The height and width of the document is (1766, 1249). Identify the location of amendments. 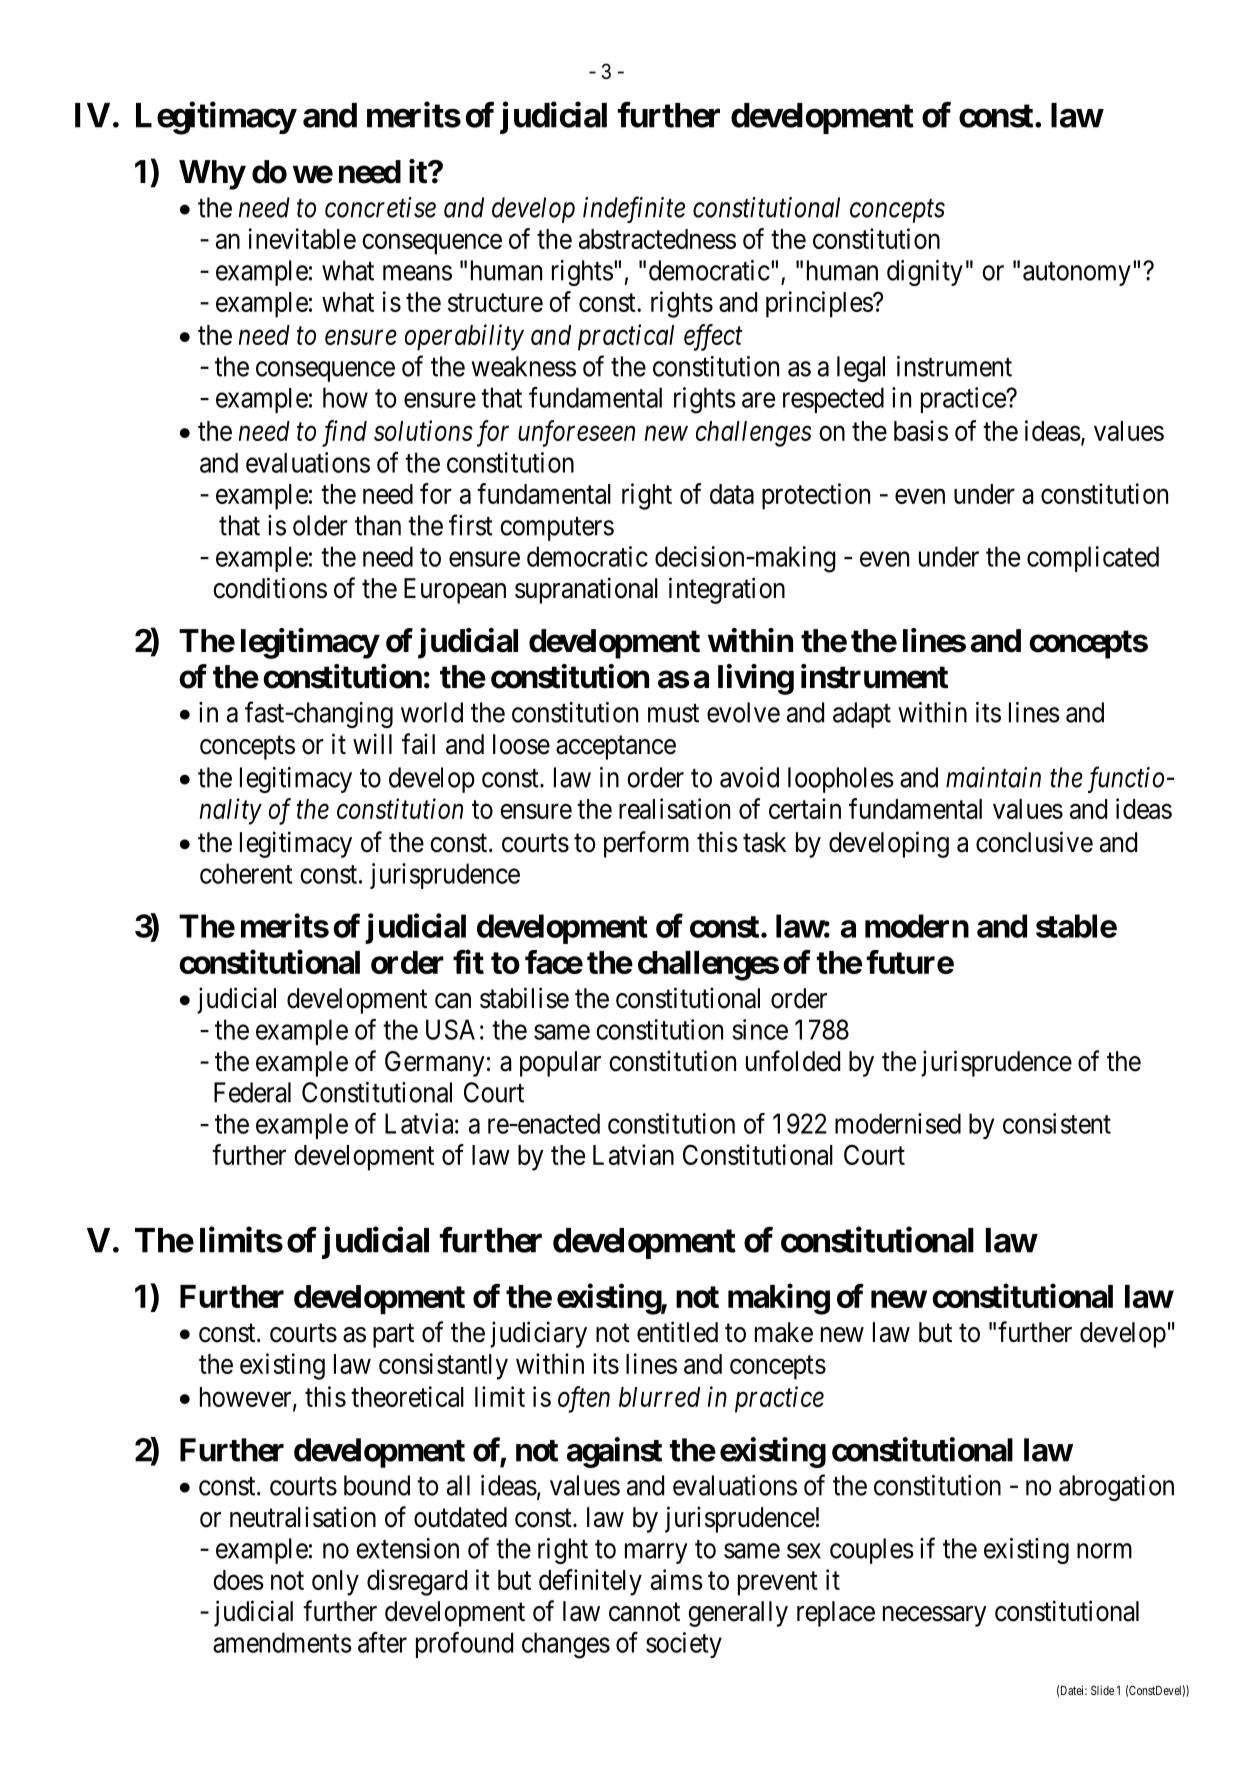
(282, 1642).
